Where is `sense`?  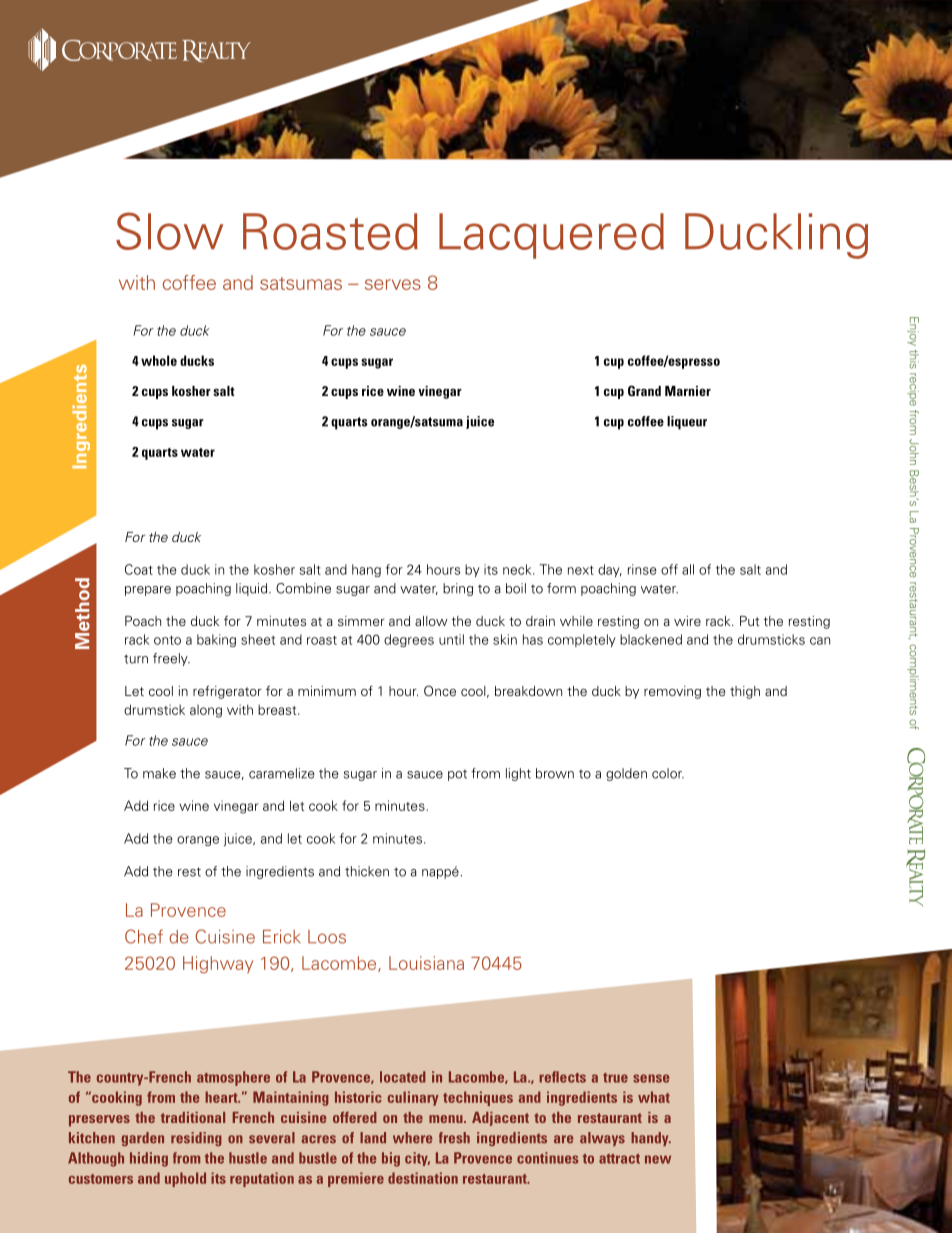 sense is located at coordinates (651, 1078).
